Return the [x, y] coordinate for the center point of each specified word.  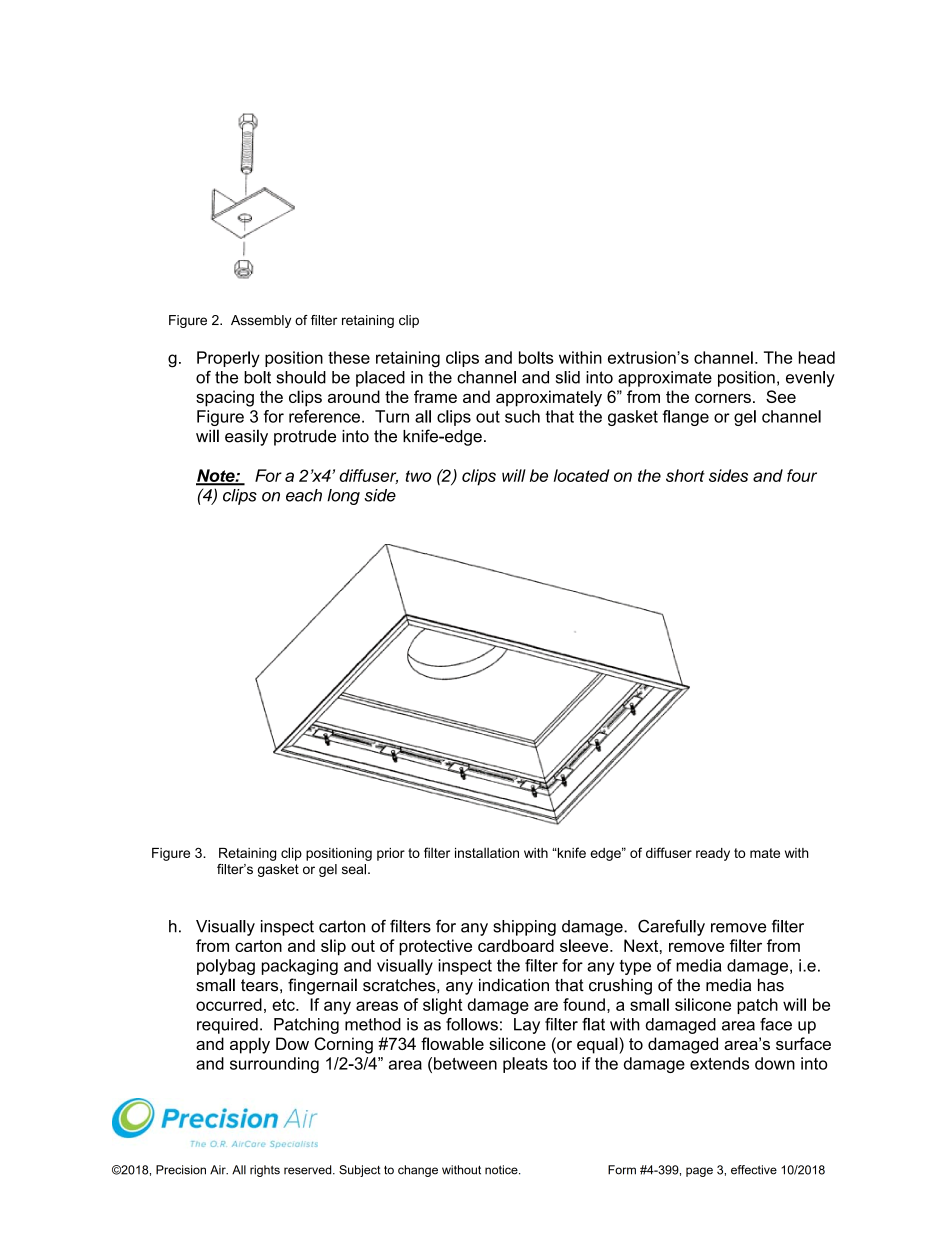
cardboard [516, 945]
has [771, 985]
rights [265, 1171]
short [685, 475]
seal [354, 869]
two [418, 476]
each [304, 495]
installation [487, 853]
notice [502, 1170]
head [817, 357]
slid [568, 377]
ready [713, 854]
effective [754, 1170]
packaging [300, 967]
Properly [228, 359]
